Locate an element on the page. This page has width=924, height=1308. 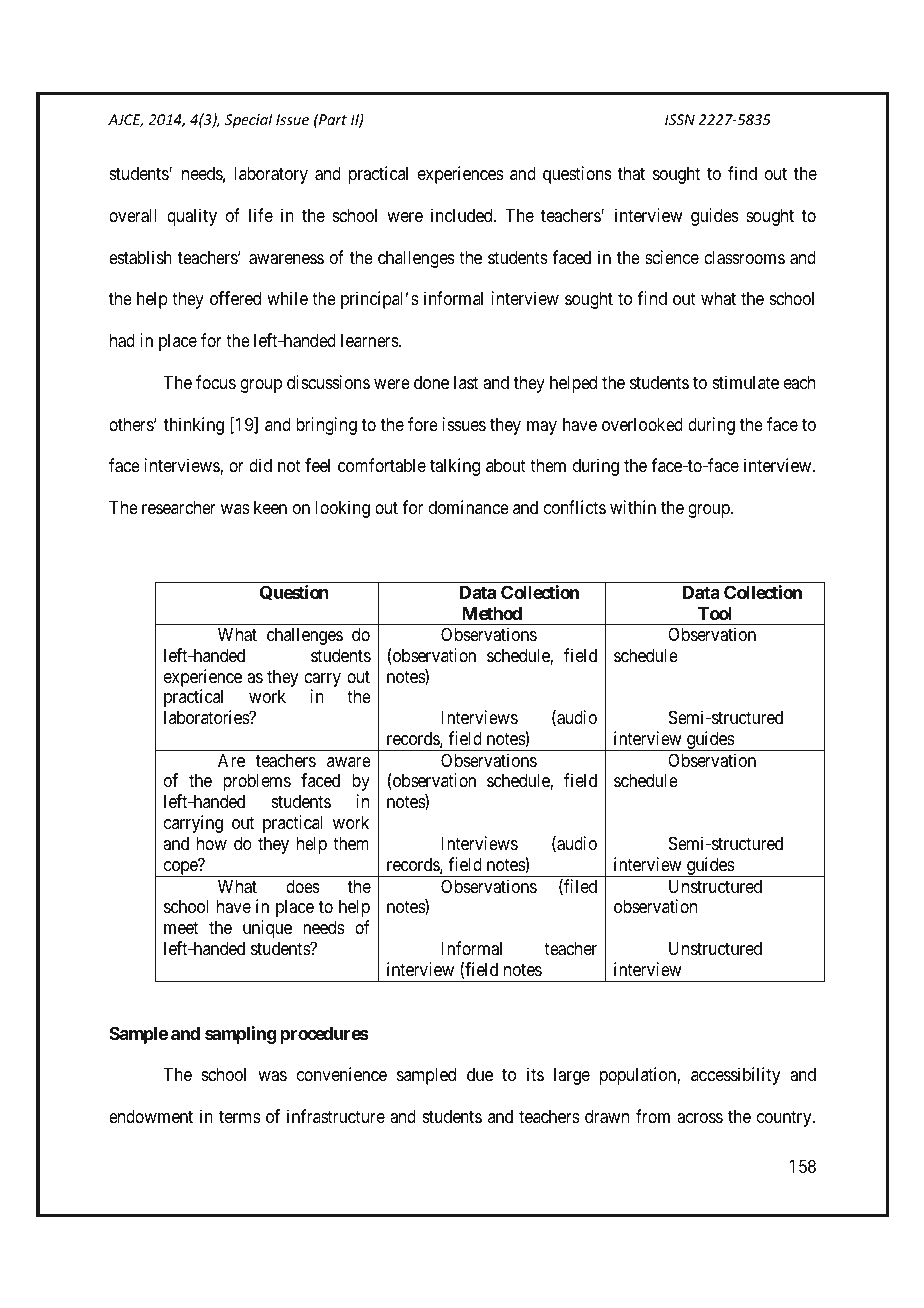
Tool is located at coordinates (715, 613).
